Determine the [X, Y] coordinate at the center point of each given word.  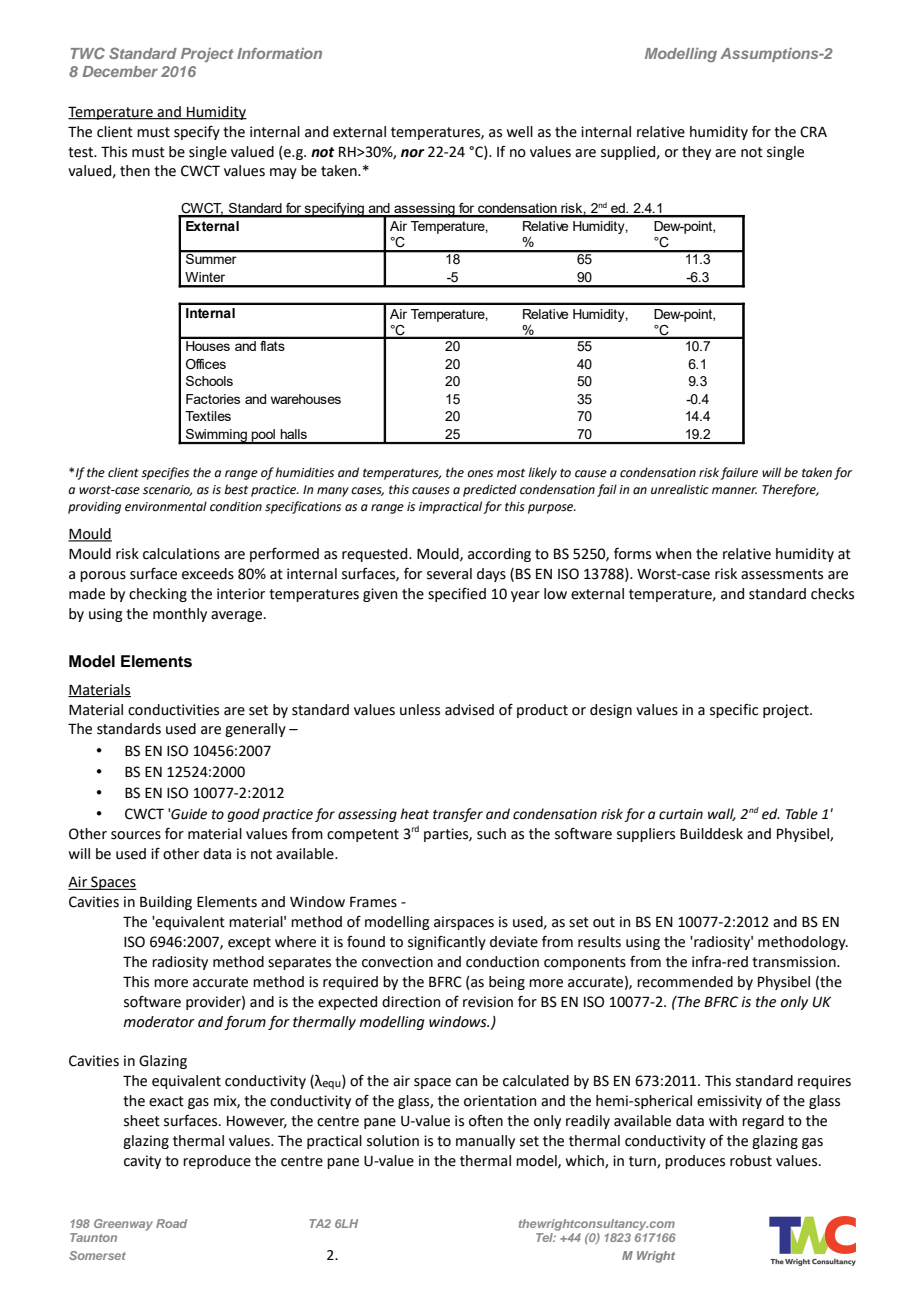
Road [171, 1223]
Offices [206, 364]
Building [166, 903]
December [120, 71]
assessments [782, 574]
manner [734, 491]
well [520, 132]
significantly [447, 943]
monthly [180, 615]
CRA [813, 132]
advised [469, 710]
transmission [795, 962]
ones [480, 474]
